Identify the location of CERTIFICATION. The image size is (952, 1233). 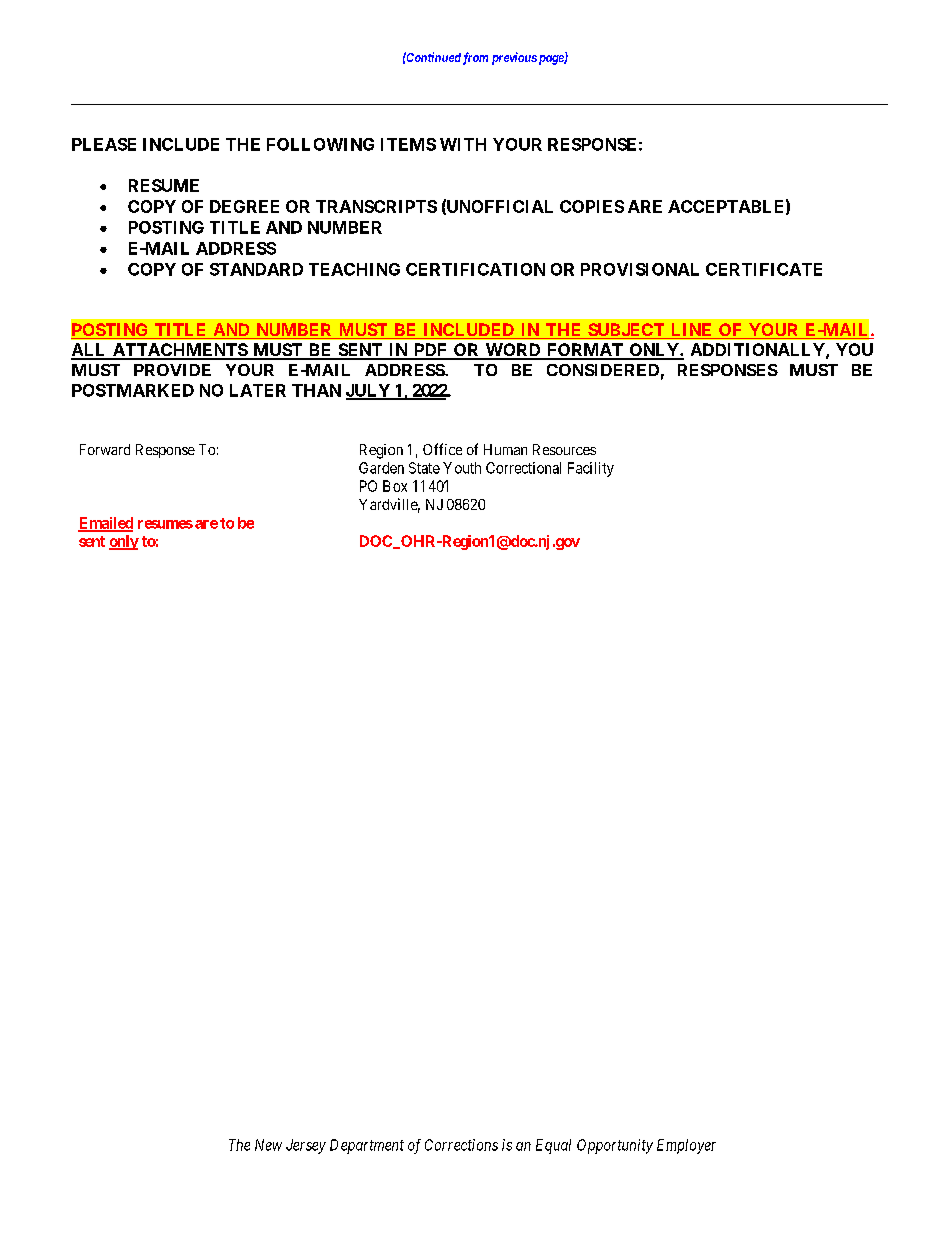
(475, 269).
